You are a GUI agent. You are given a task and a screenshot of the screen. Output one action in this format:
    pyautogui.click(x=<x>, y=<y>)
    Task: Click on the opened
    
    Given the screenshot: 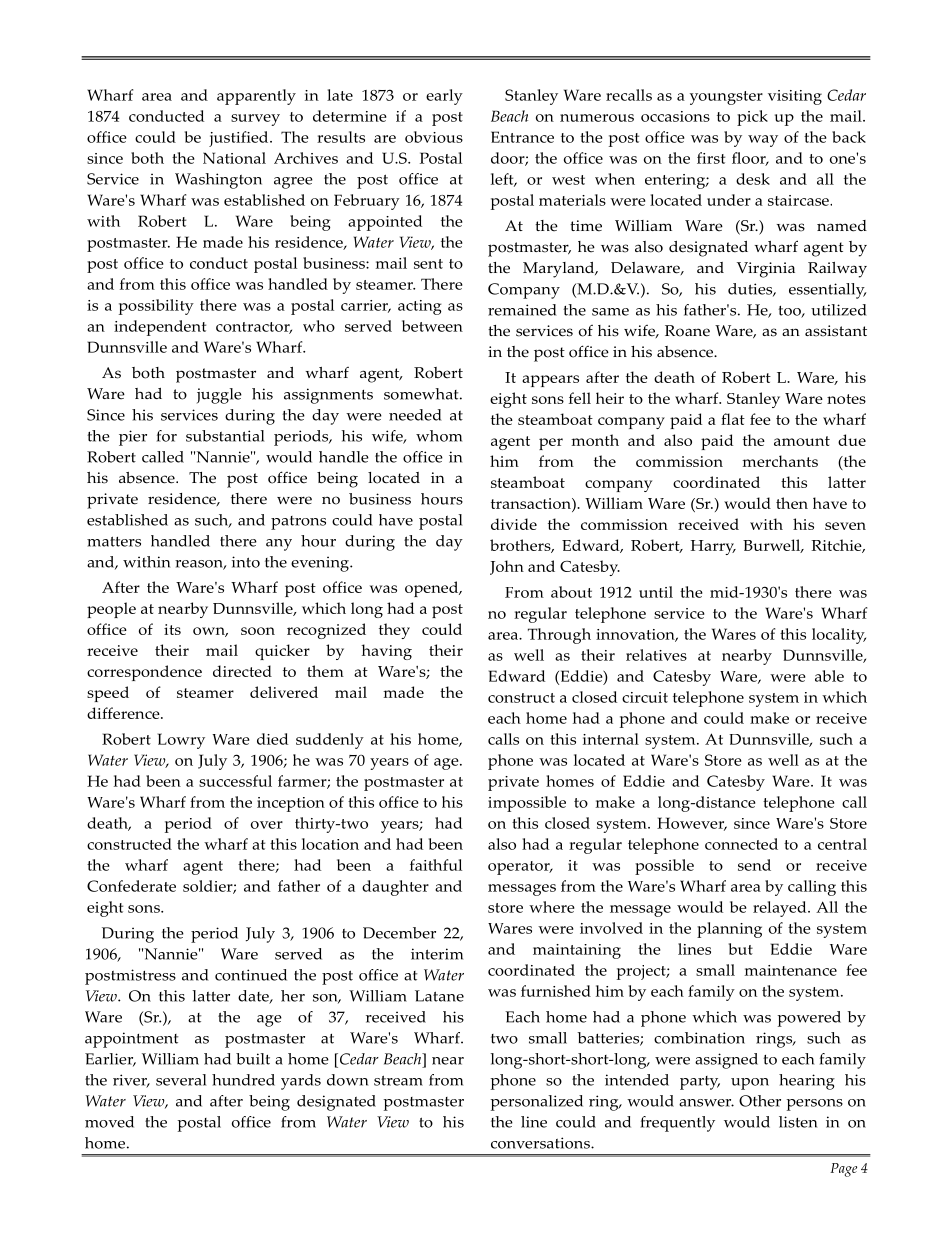 What is the action you would take?
    pyautogui.click(x=433, y=589)
